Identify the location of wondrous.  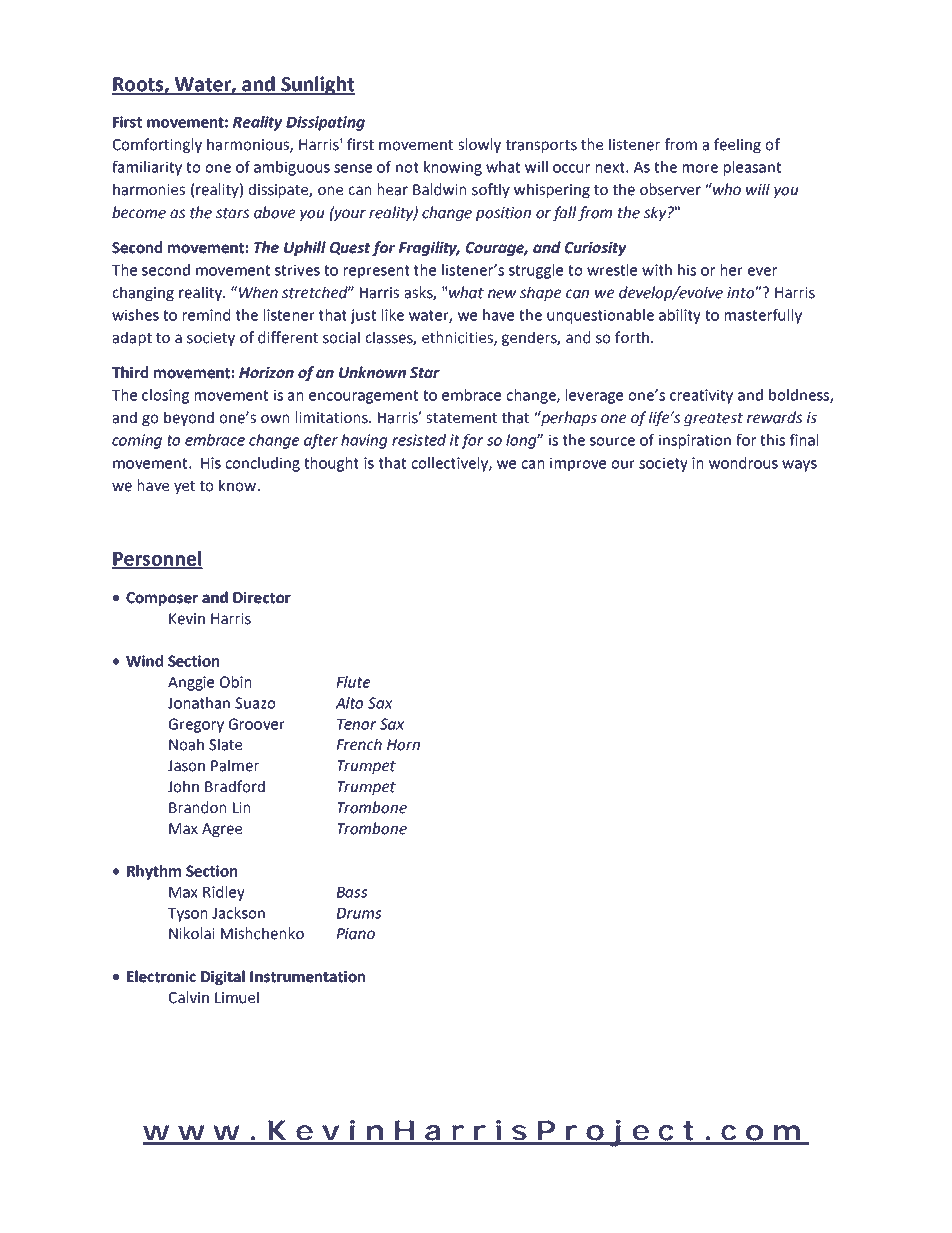
(743, 463).
